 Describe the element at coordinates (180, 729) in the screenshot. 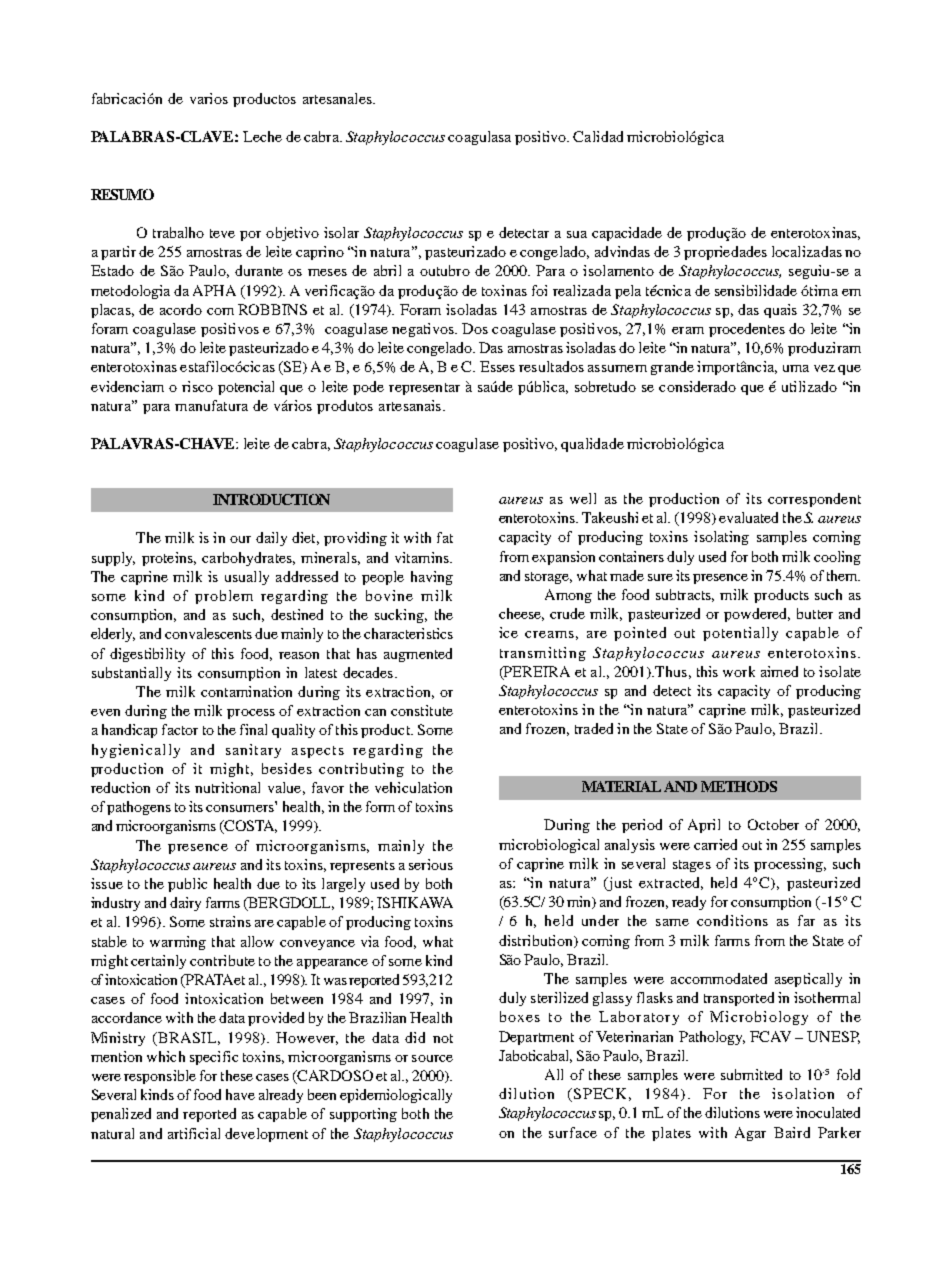

I see `factor` at that location.
